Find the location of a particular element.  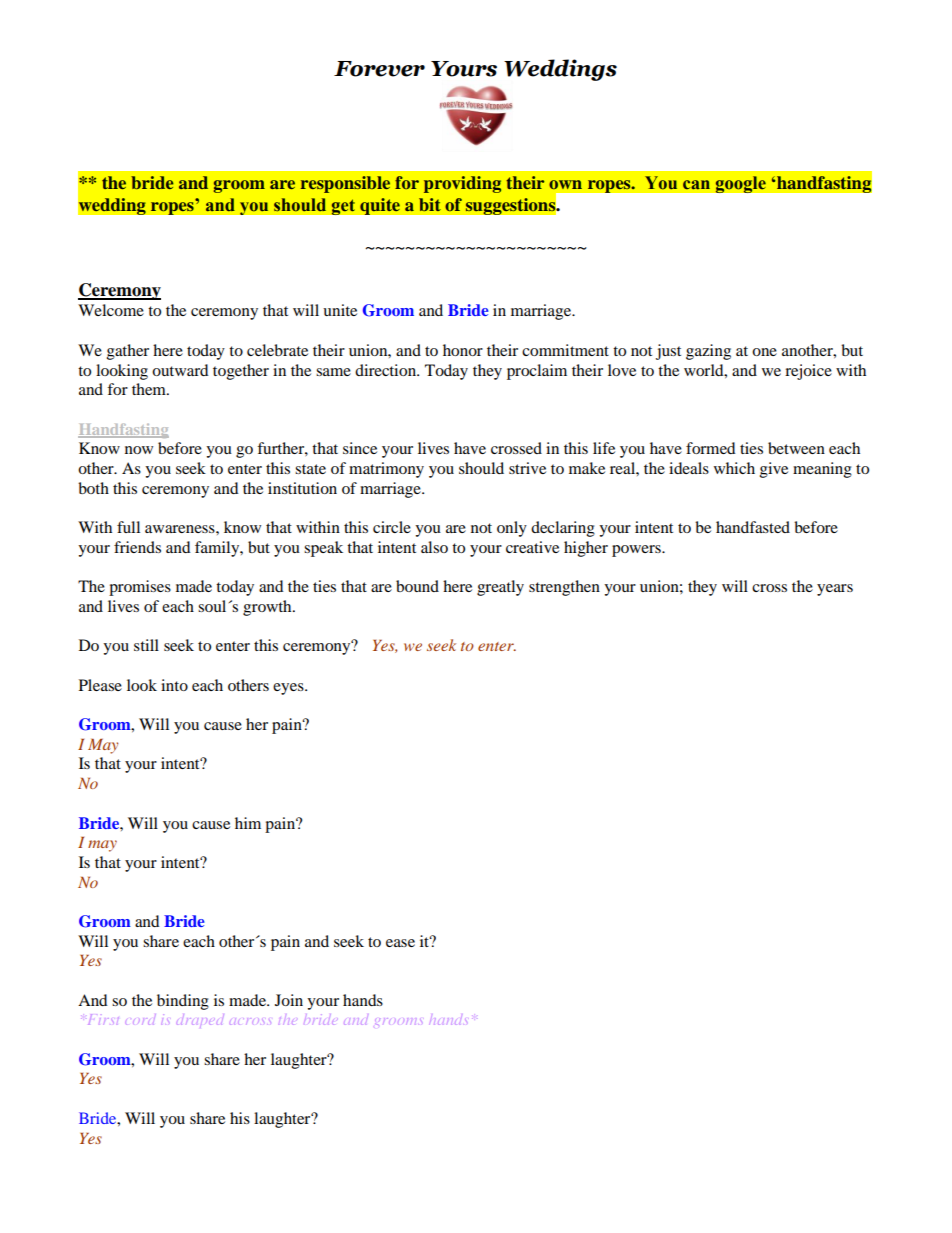

providing is located at coordinates (462, 184).
